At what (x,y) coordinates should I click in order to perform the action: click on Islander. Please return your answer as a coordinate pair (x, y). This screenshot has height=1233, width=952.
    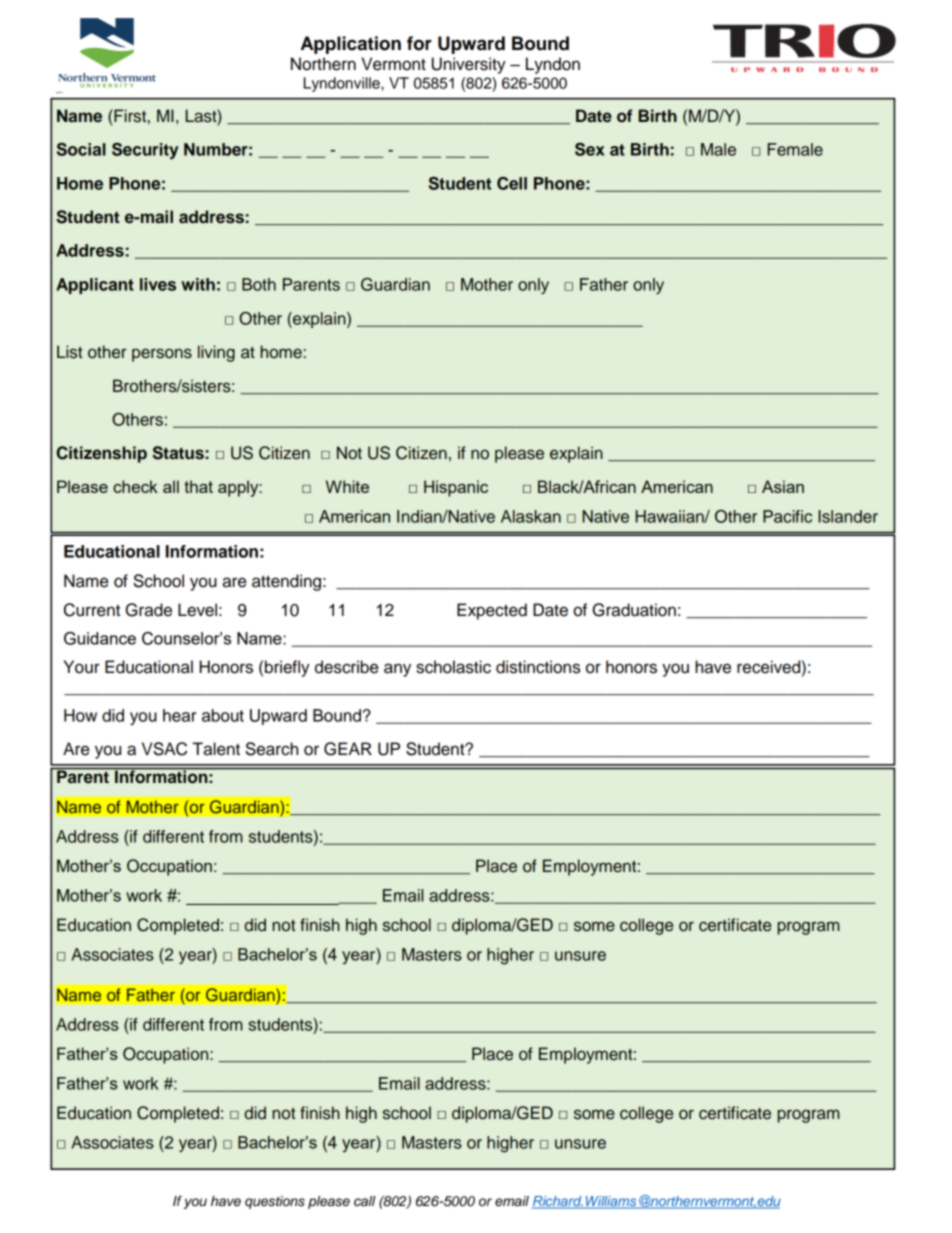
    Looking at the image, I should click on (848, 516).
